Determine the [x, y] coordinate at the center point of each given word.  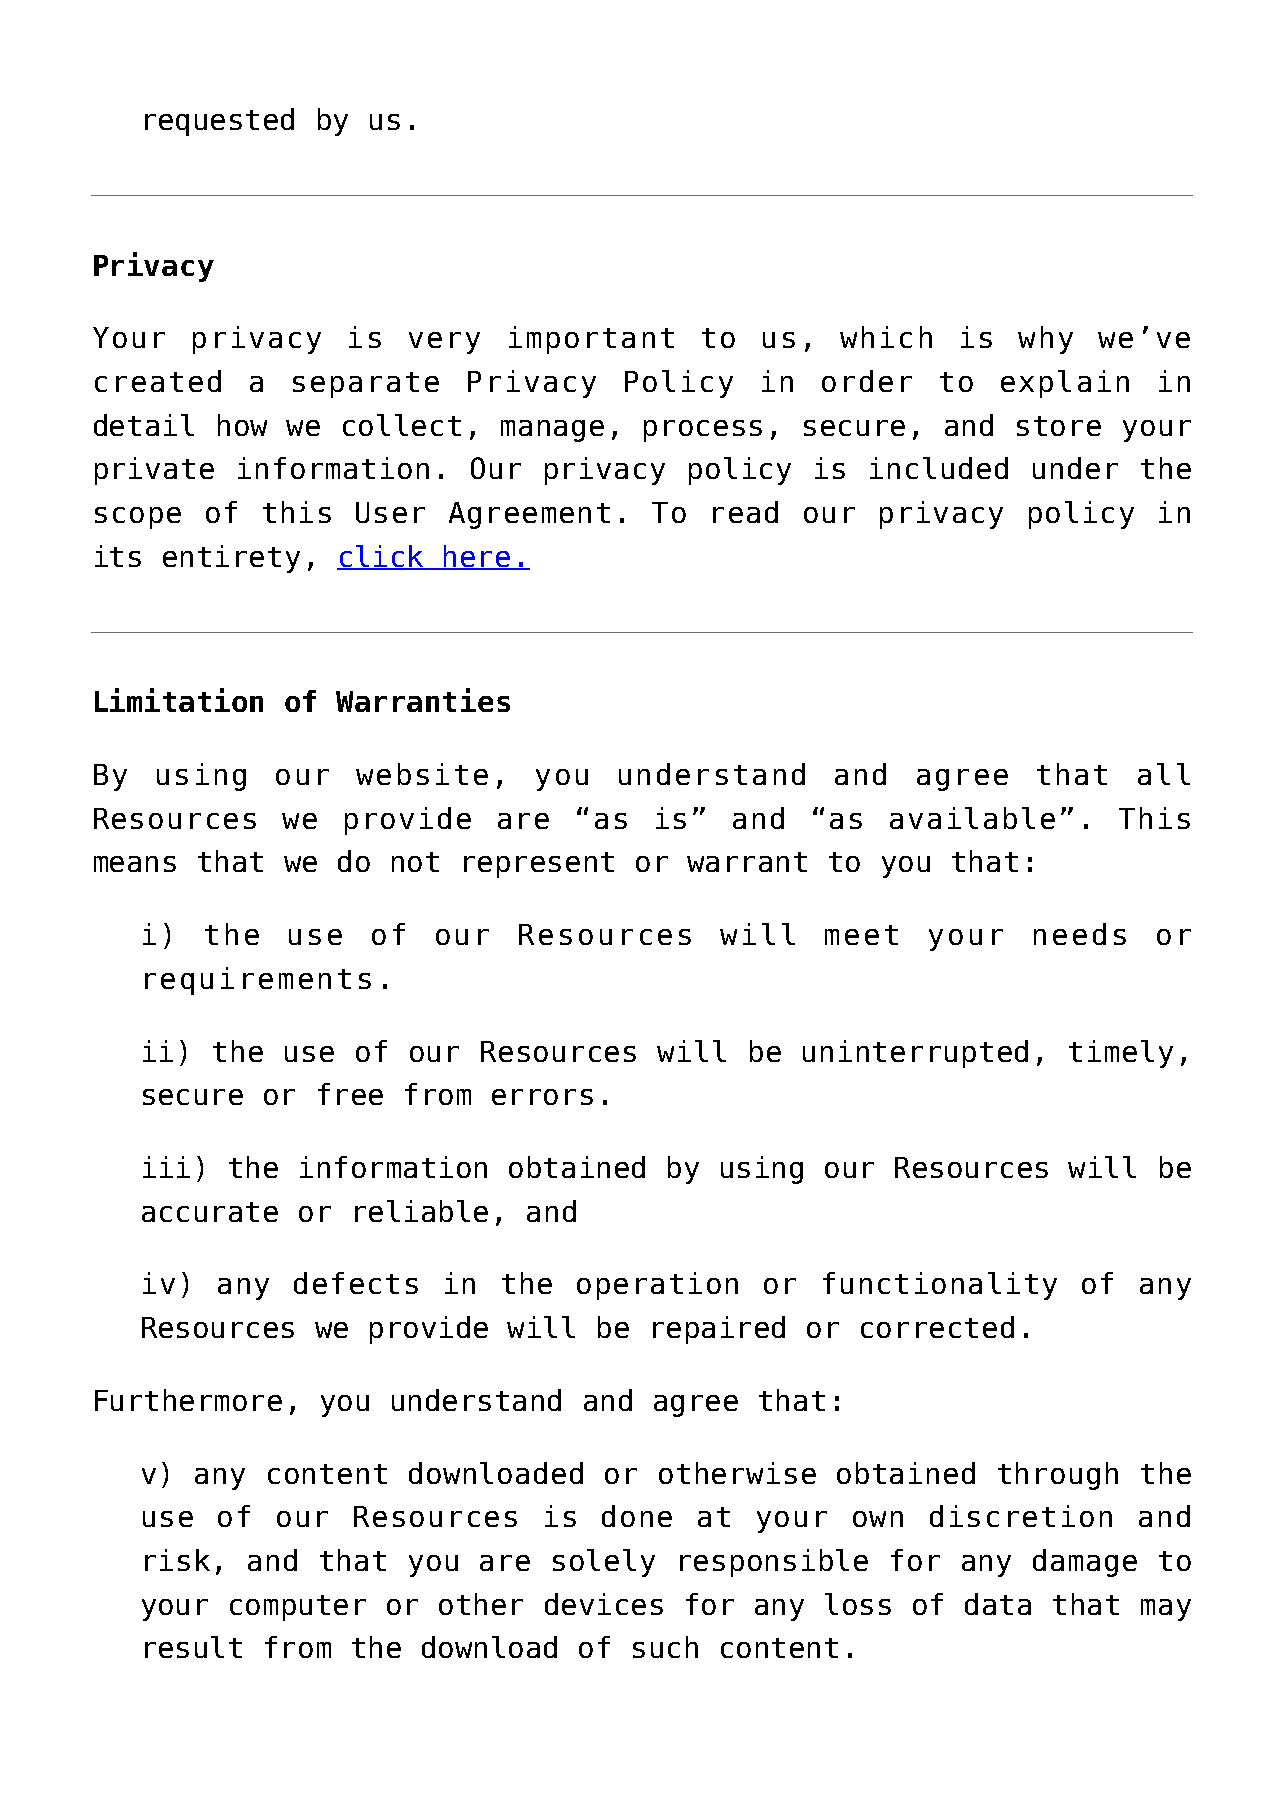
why [1045, 340]
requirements [258, 981]
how [242, 425]
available [972, 818]
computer [298, 1608]
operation [657, 1286]
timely [1121, 1054]
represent [539, 865]
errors [542, 1097]
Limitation [179, 700]
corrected [937, 1327]
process [703, 431]
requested [219, 122]
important [591, 340]
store [1059, 426]
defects [356, 1283]
